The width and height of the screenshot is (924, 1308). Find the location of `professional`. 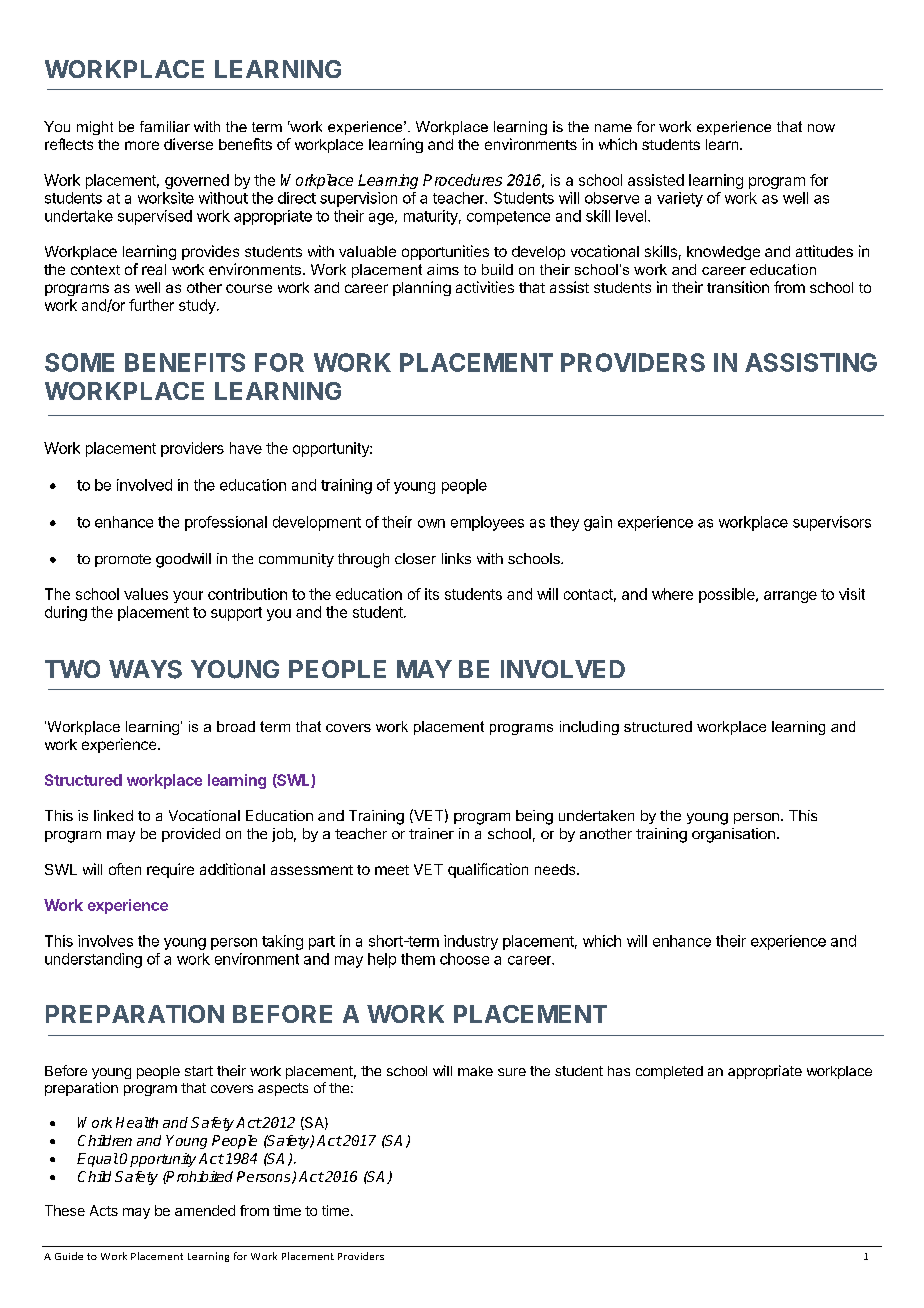

professional is located at coordinates (226, 523).
